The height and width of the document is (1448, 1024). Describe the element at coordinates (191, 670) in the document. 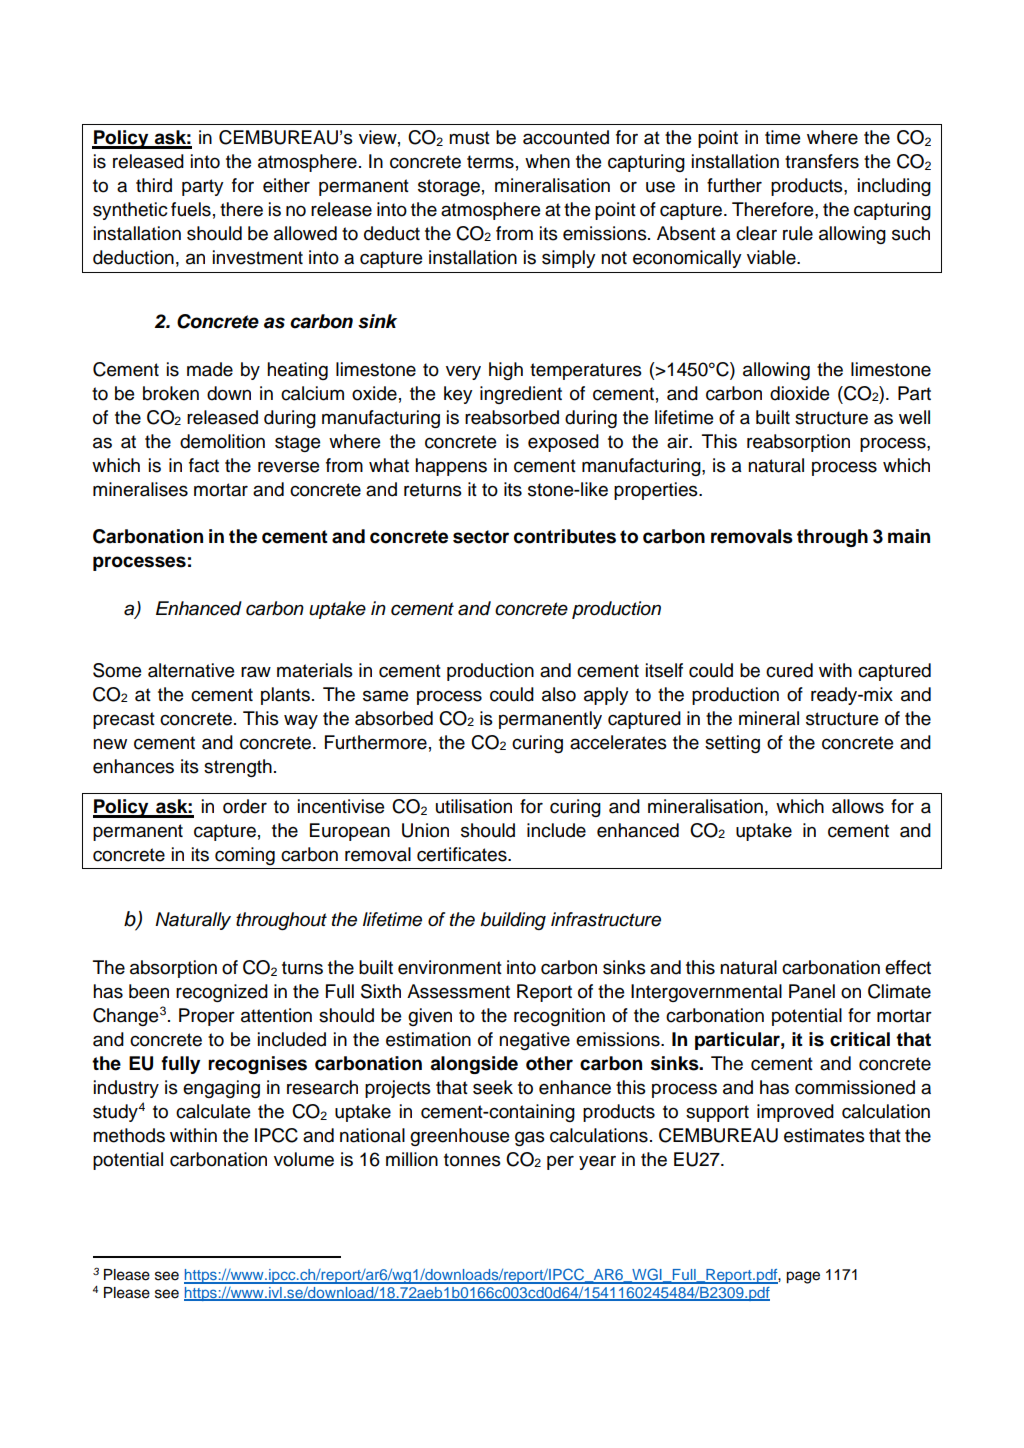

I see `alternative` at that location.
